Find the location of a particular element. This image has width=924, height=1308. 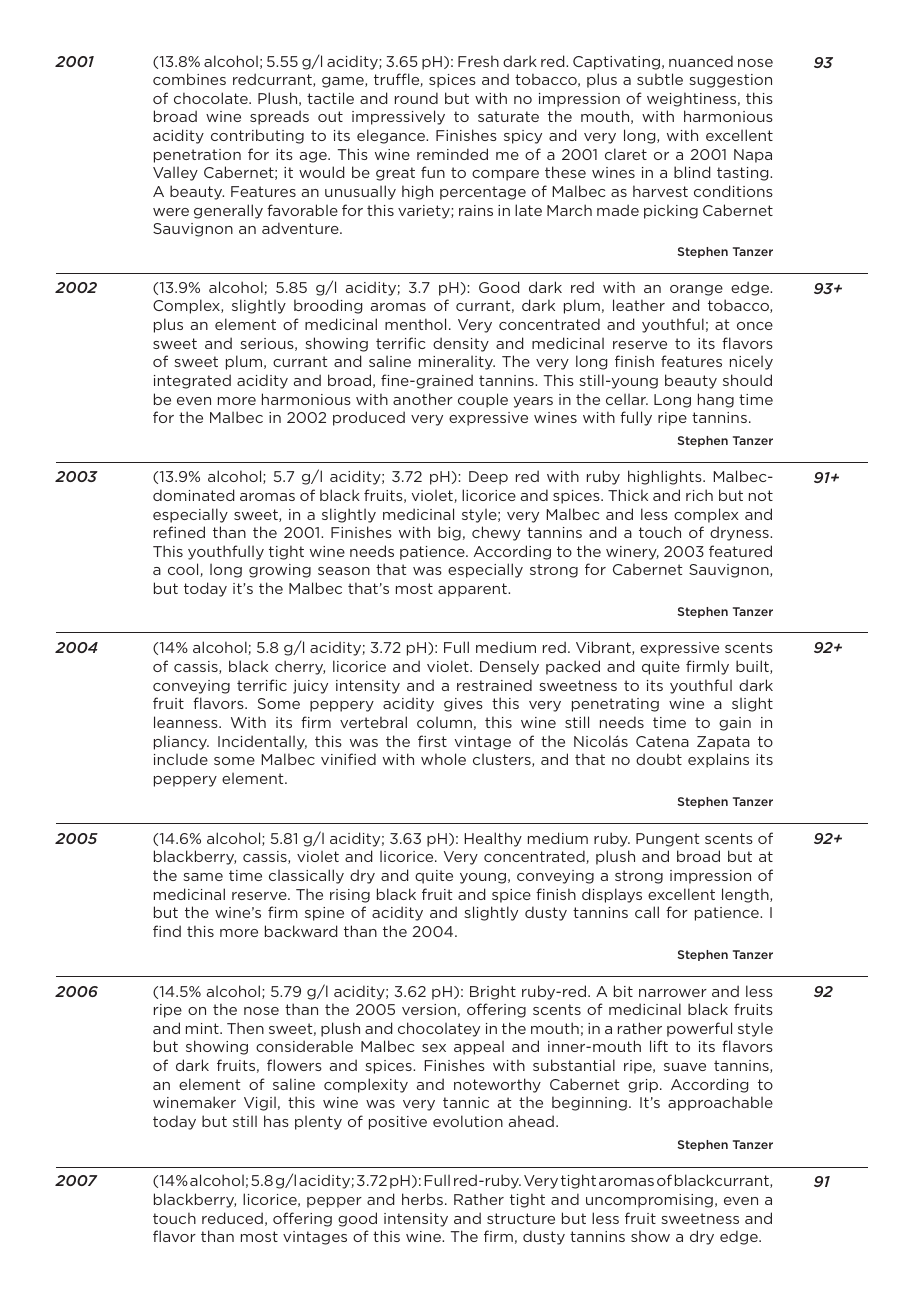

herbs is located at coordinates (424, 1199).
